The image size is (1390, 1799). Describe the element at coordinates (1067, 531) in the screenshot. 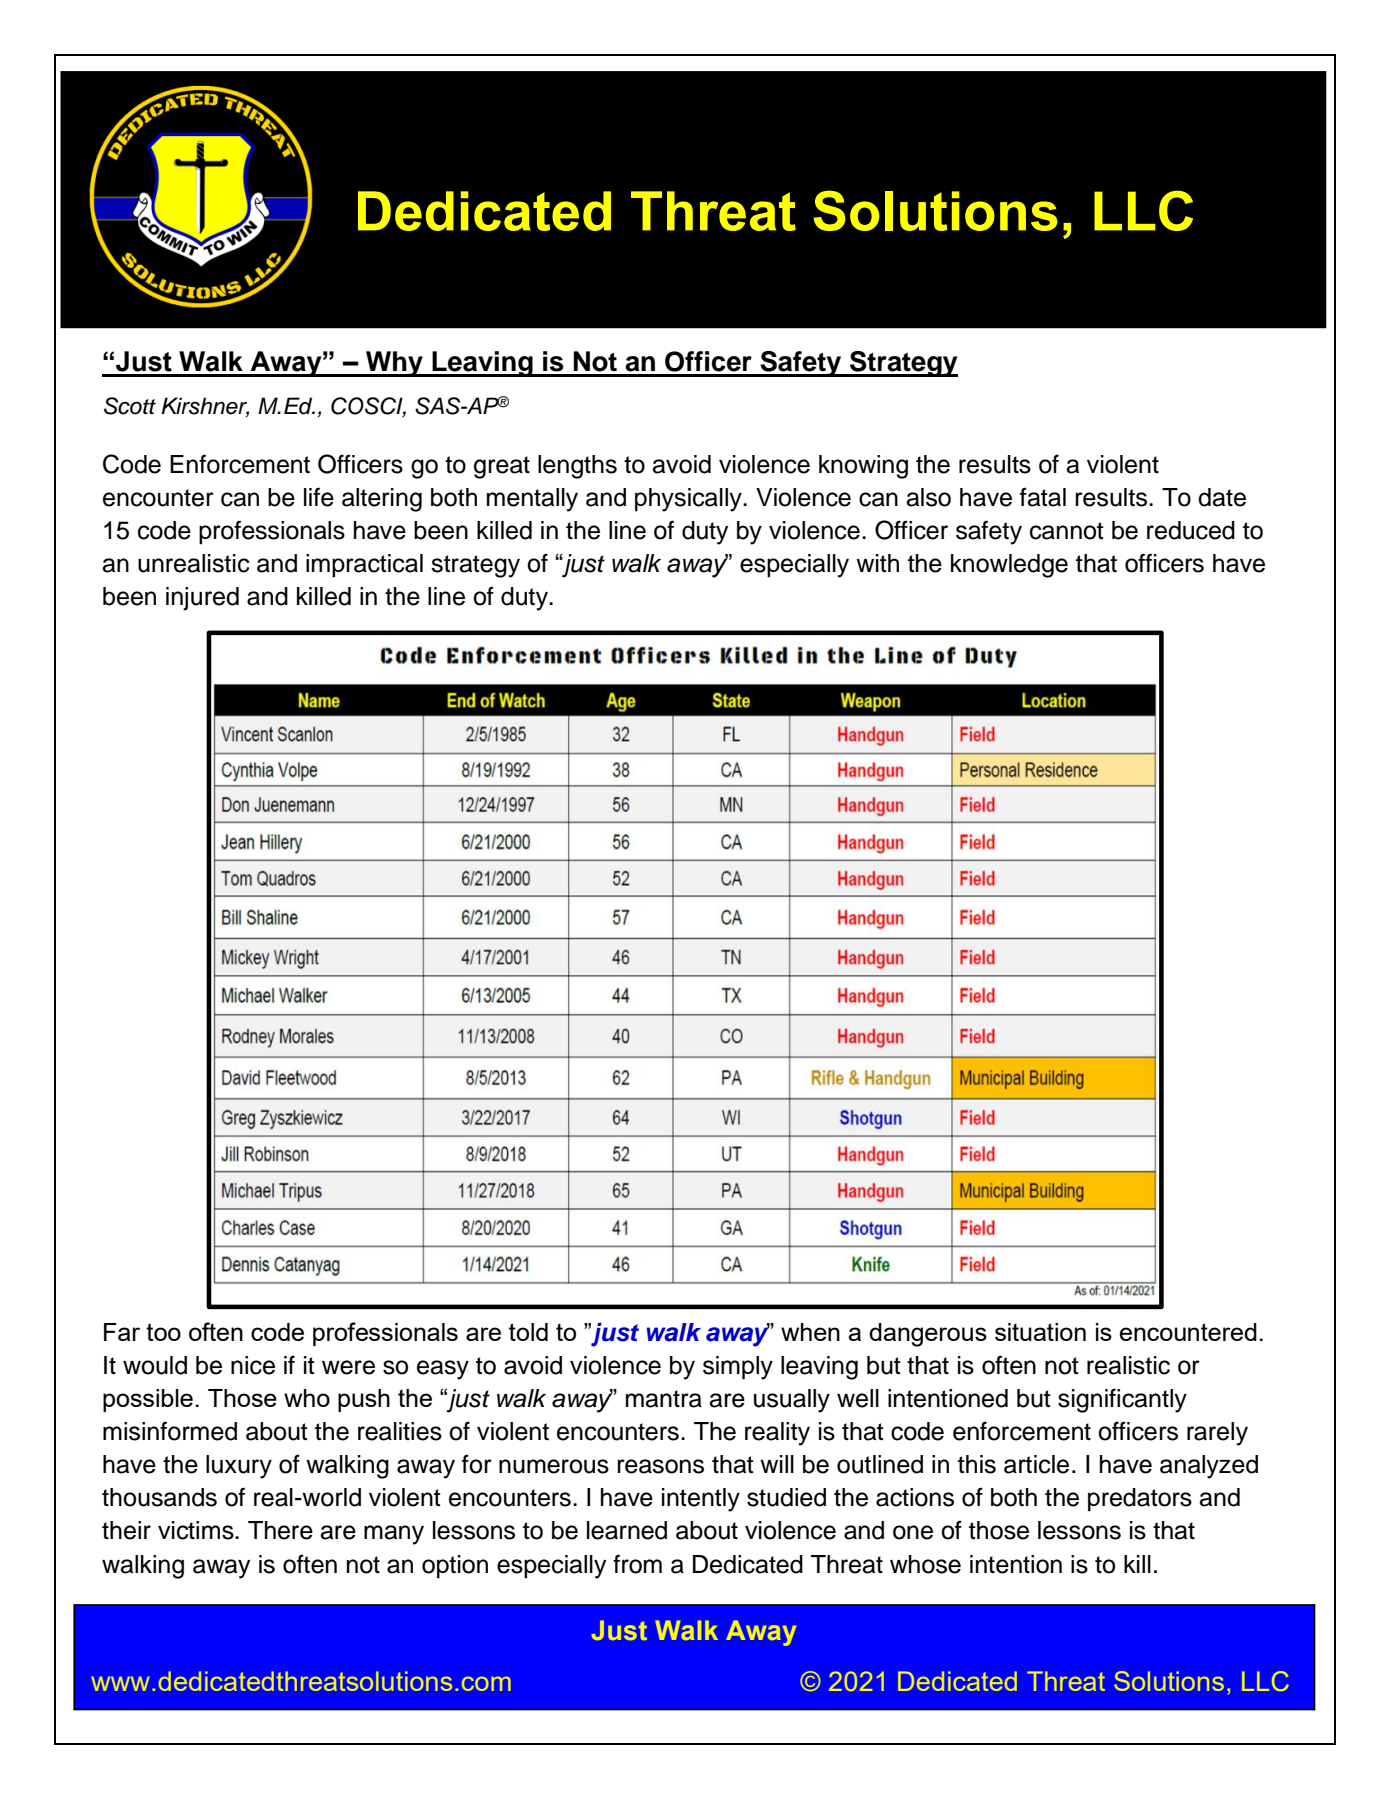

I see `cannot` at that location.
